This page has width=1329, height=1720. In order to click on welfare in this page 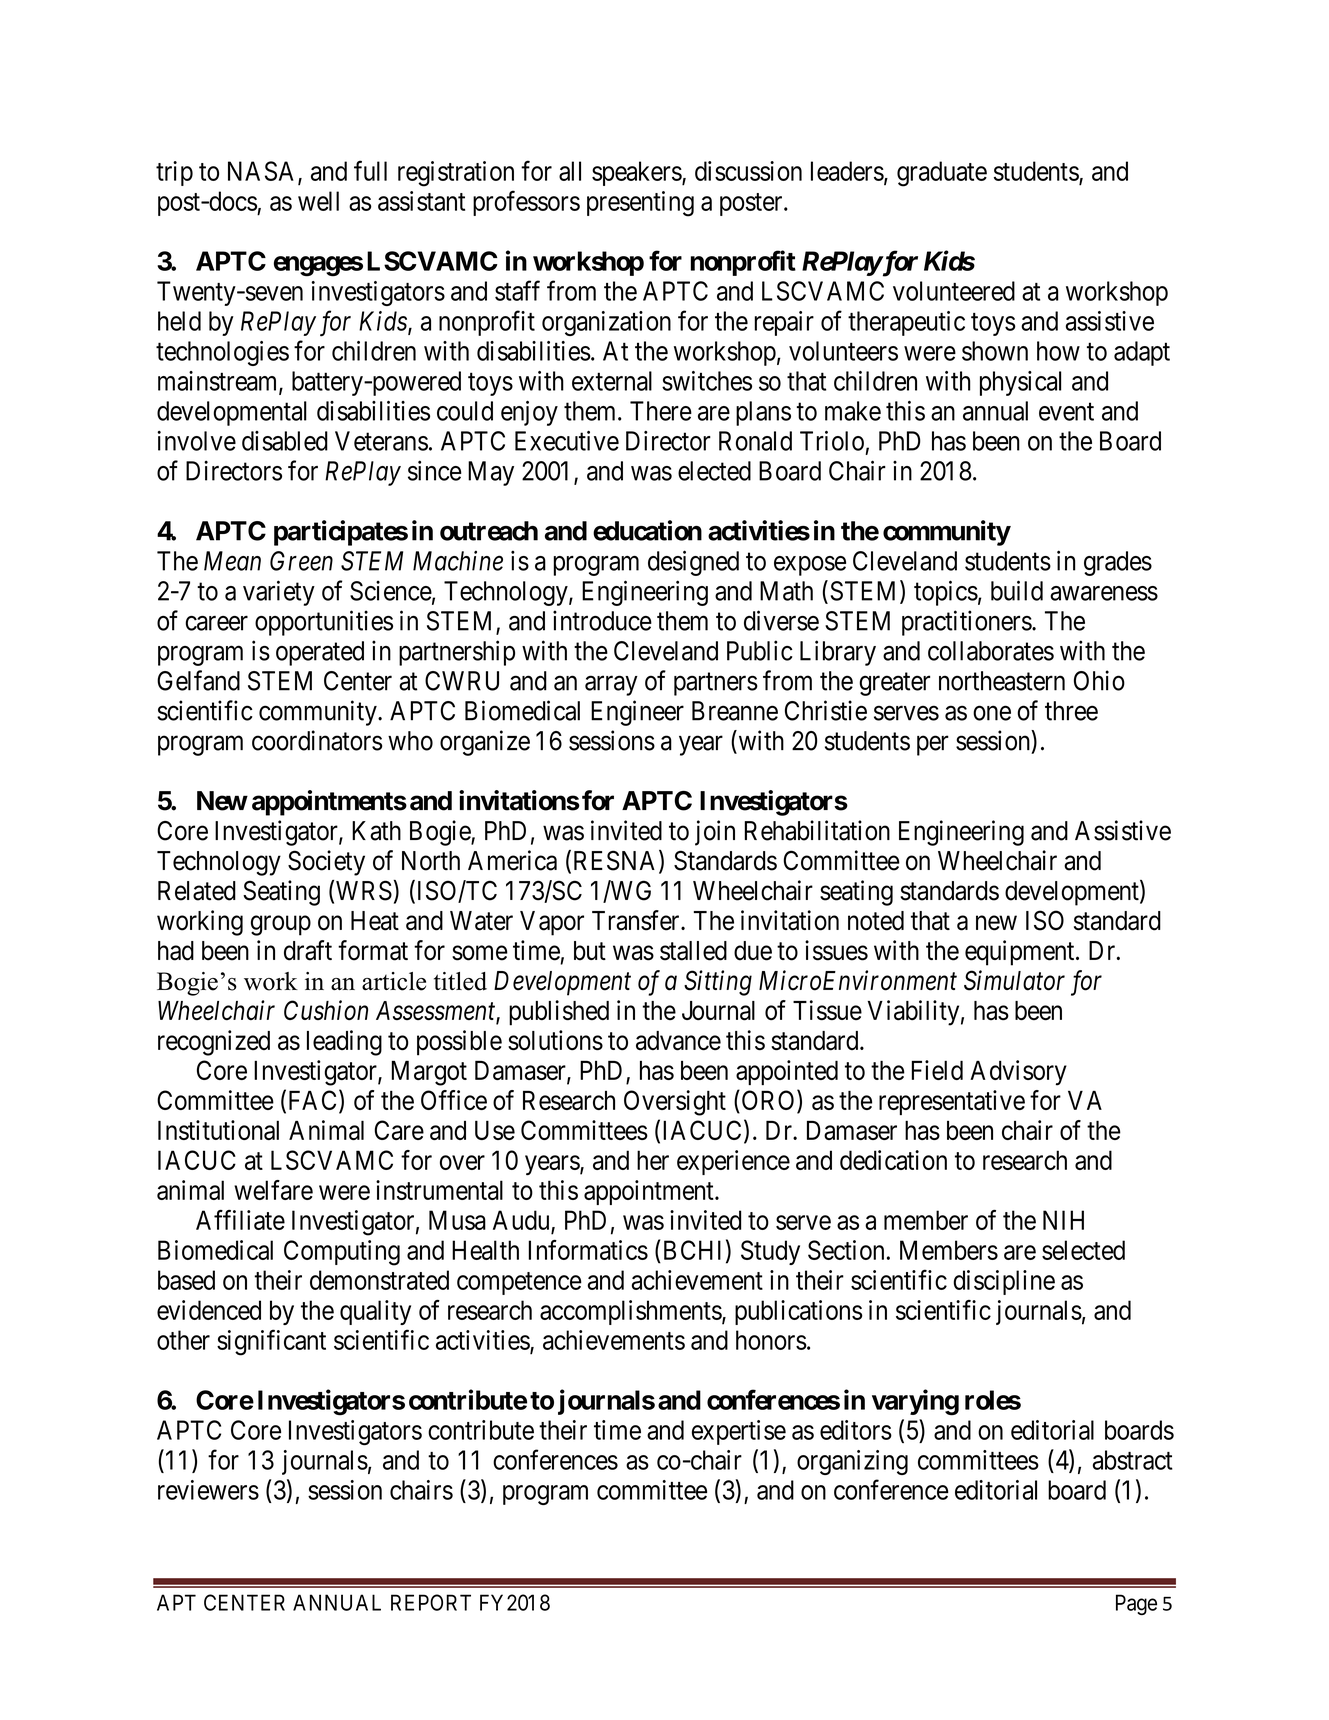, I will do `click(273, 1190)`.
